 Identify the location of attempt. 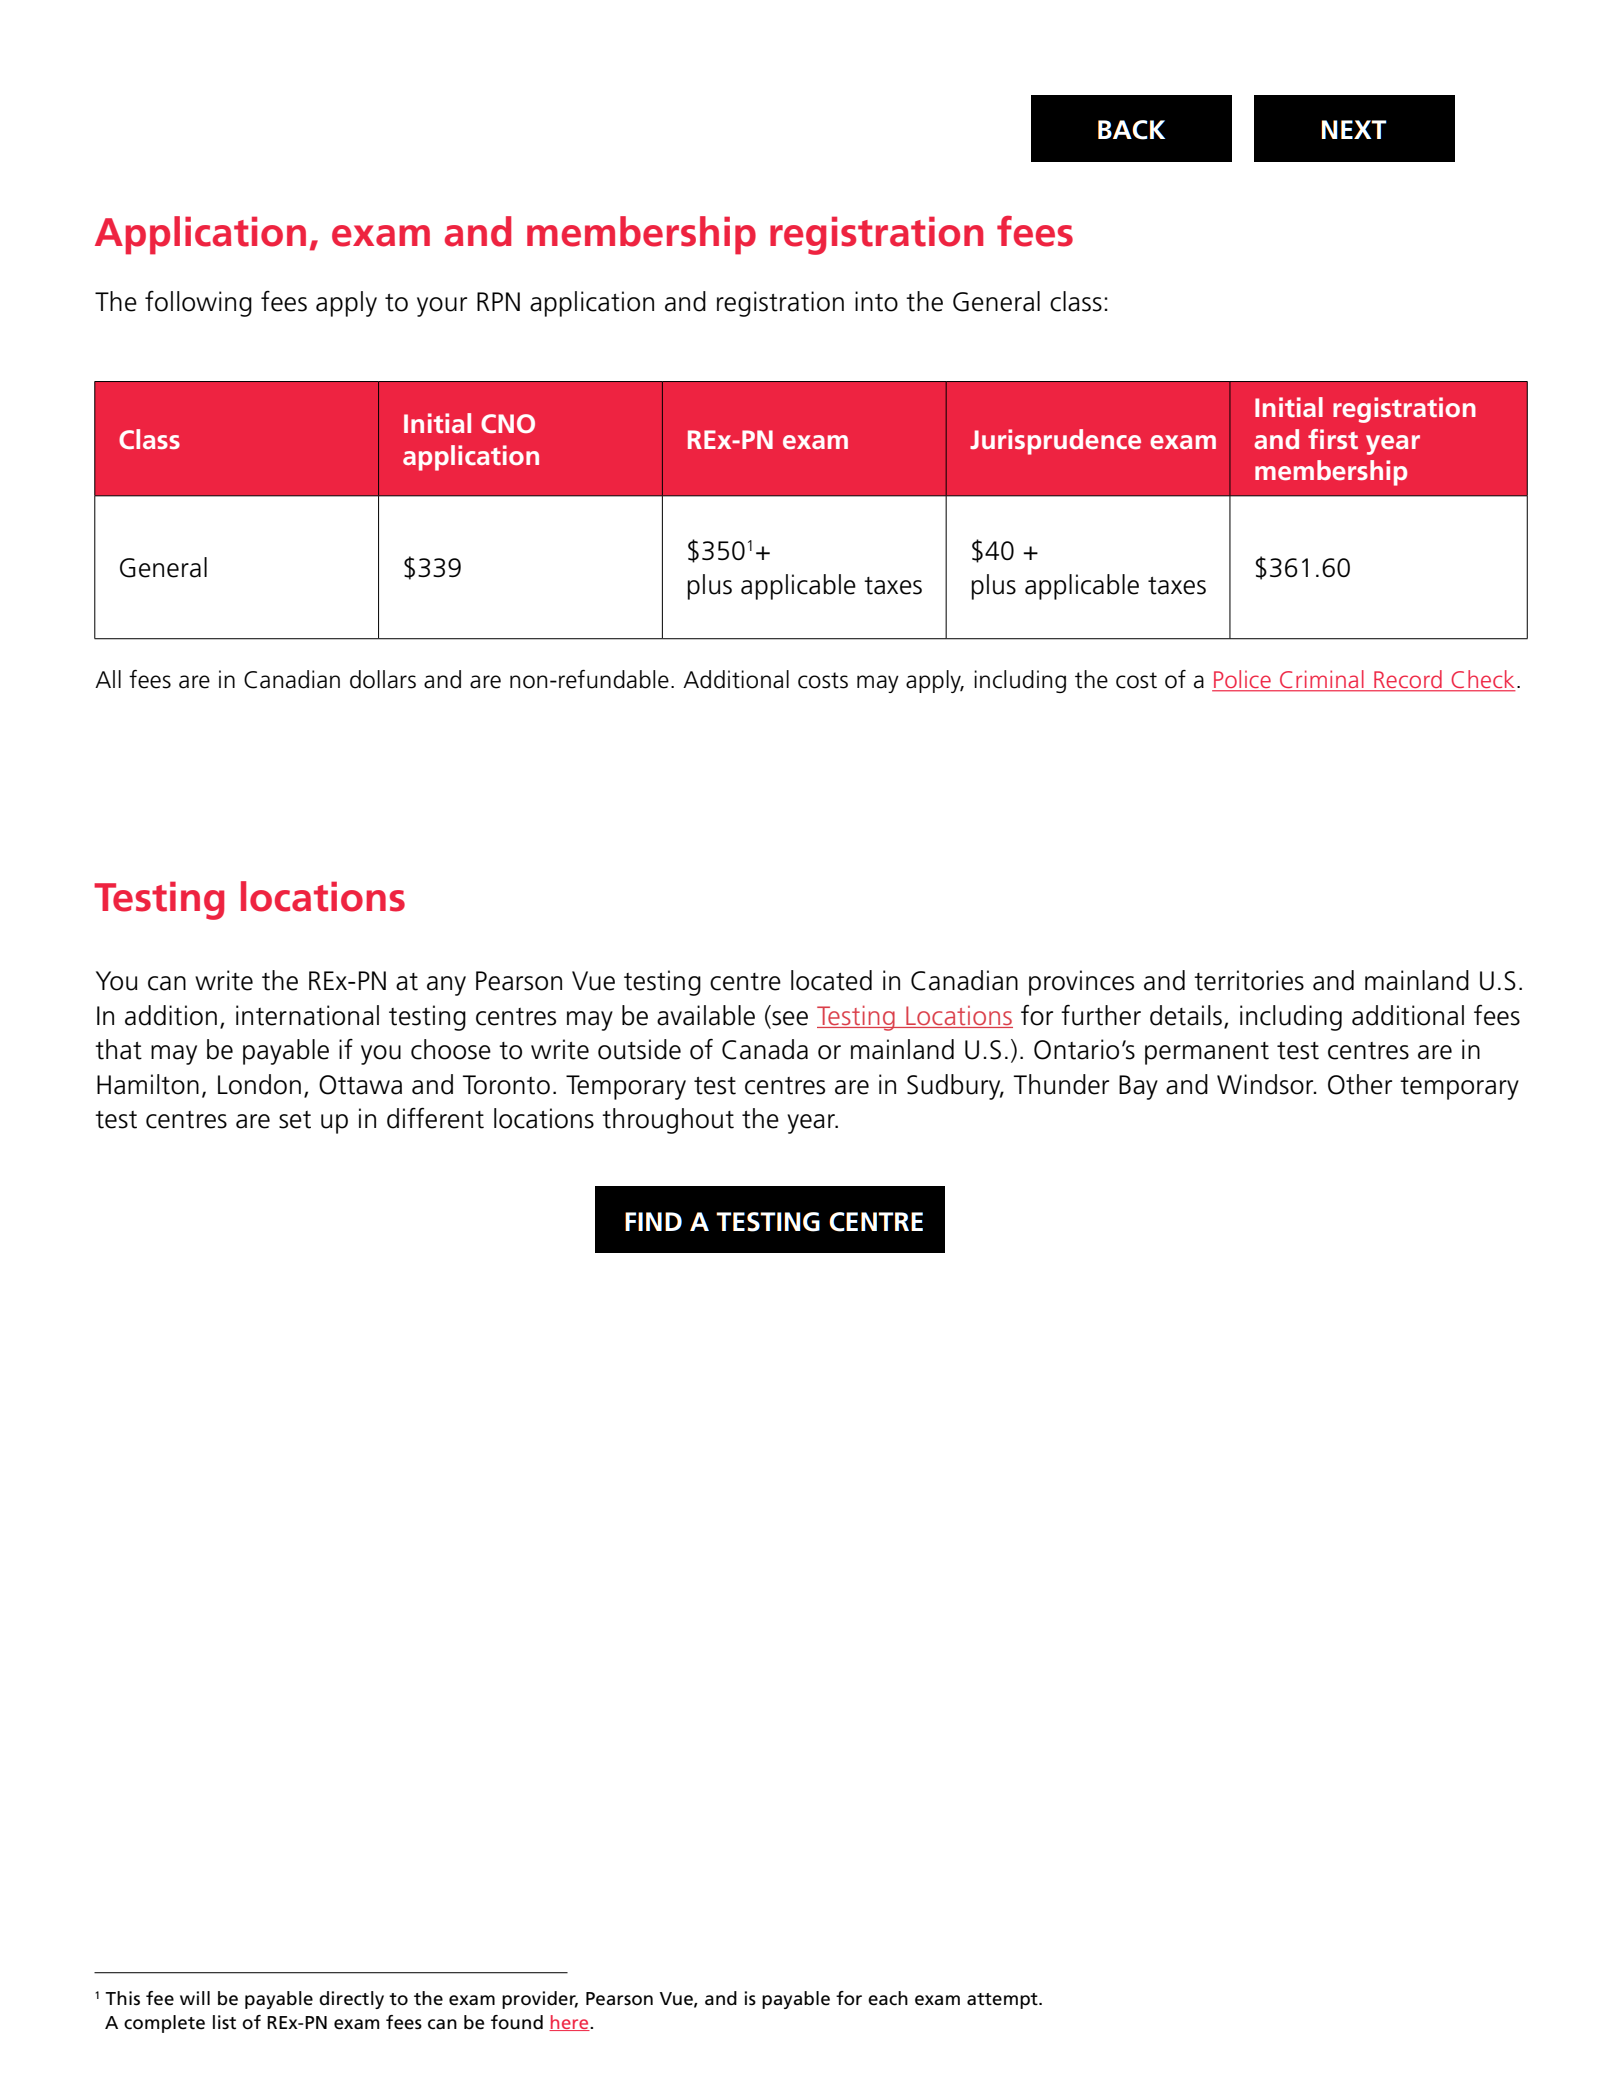
(1003, 2001).
